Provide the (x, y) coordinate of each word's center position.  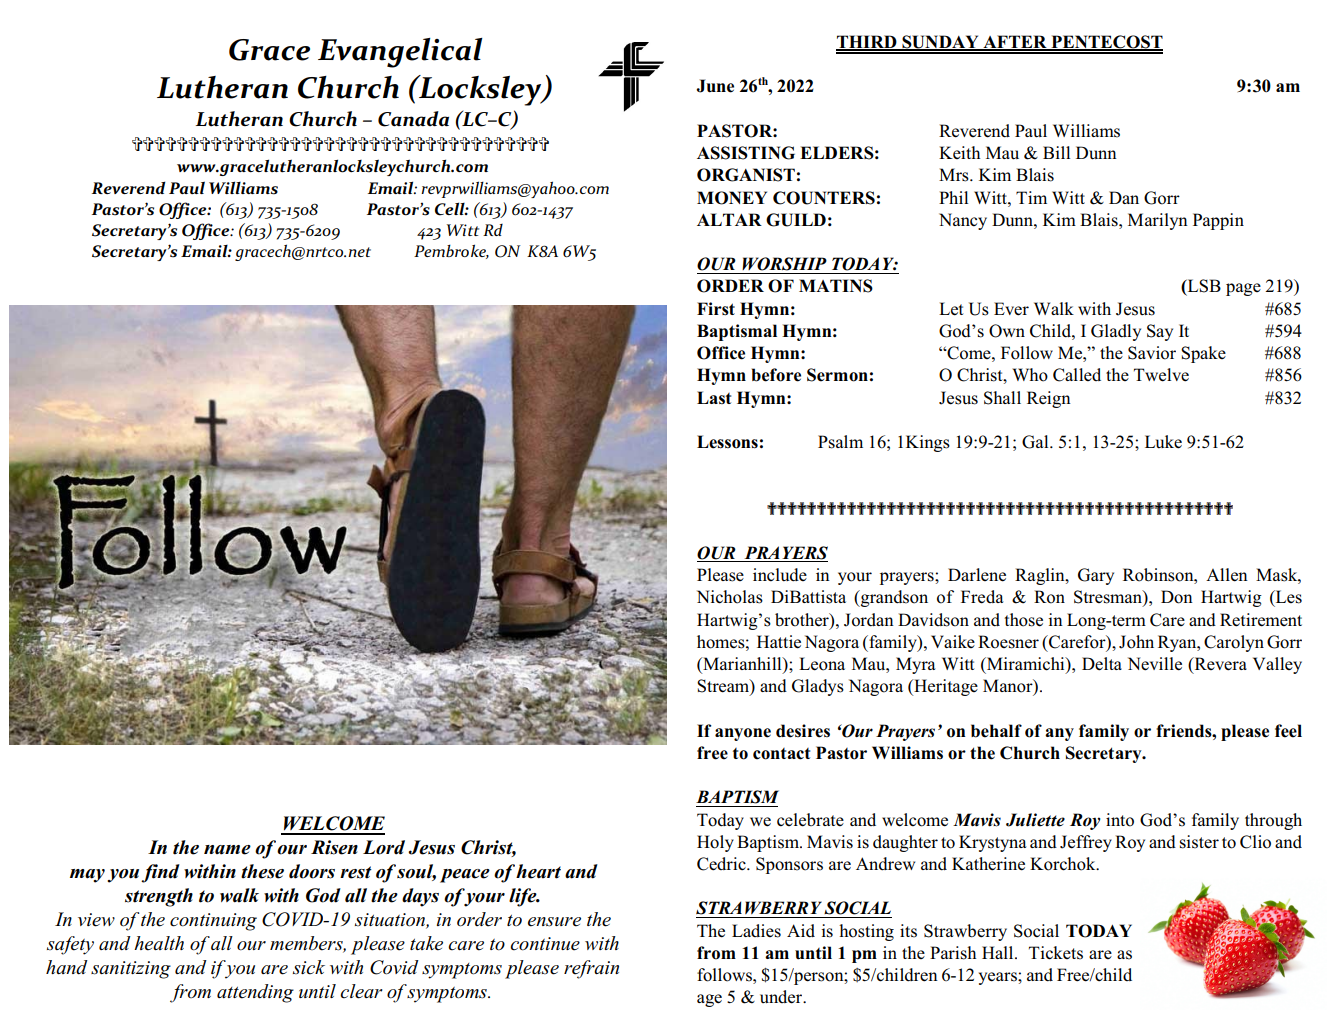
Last (714, 397)
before (776, 375)
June (715, 86)
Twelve (1161, 375)
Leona (822, 664)
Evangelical (400, 53)
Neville (1155, 664)
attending (255, 993)
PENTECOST (1106, 43)
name (227, 850)
